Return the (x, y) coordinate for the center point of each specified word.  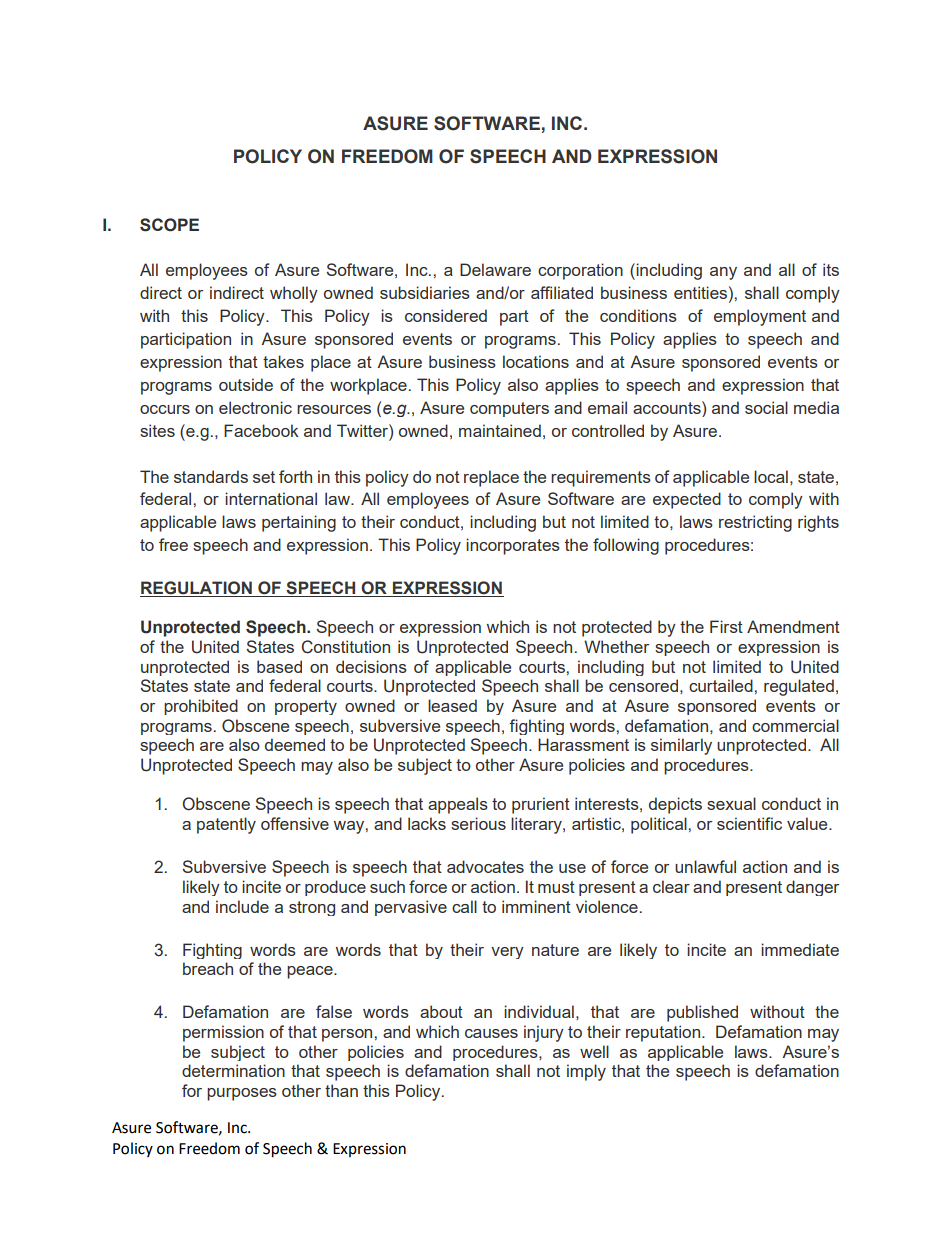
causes (491, 1033)
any (723, 273)
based (279, 666)
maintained (500, 430)
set (264, 477)
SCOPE (169, 225)
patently (226, 825)
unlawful (705, 866)
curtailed (722, 685)
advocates (485, 866)
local (771, 476)
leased (452, 705)
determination (233, 1070)
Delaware (495, 269)
